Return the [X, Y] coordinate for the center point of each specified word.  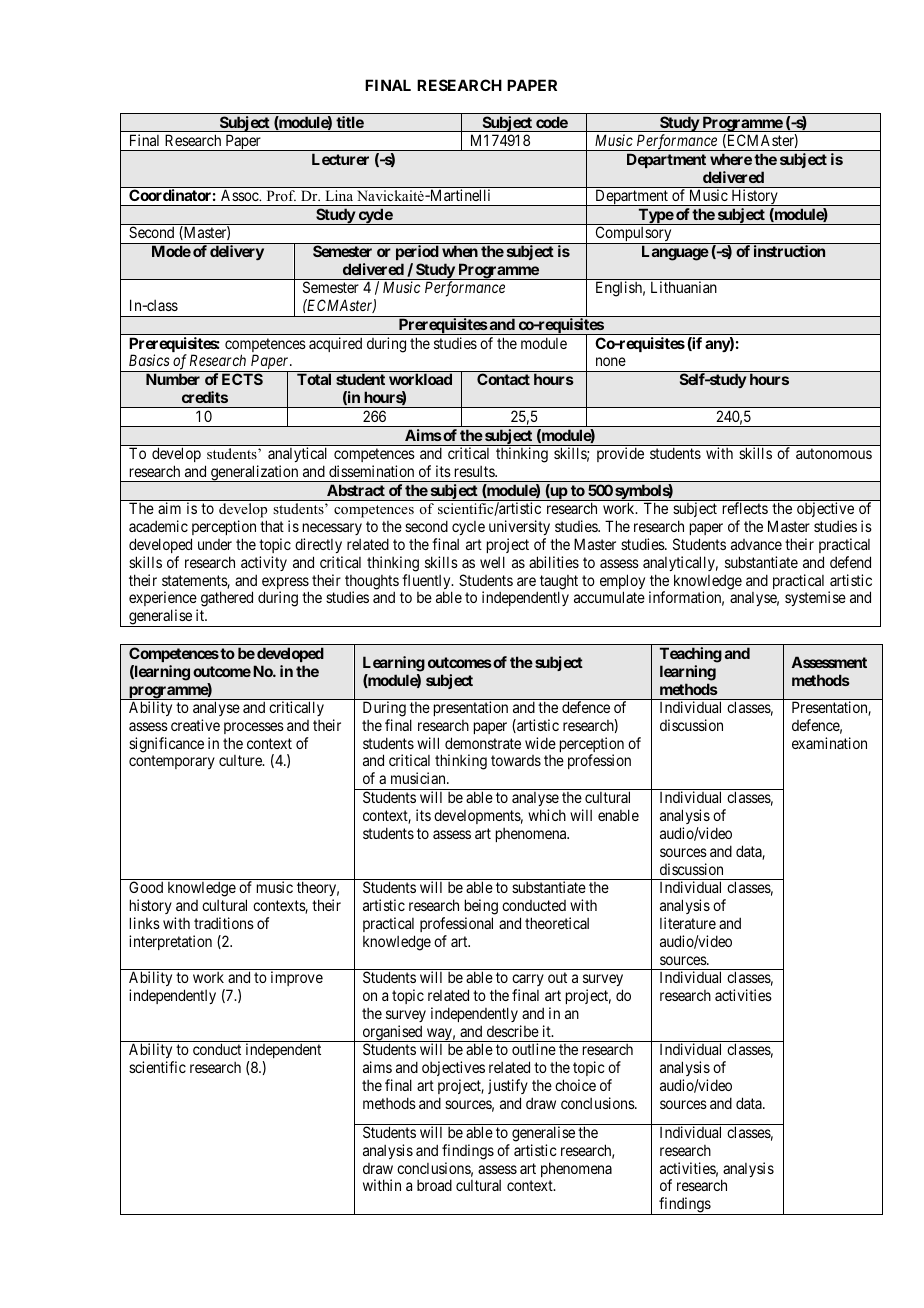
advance [756, 544]
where [731, 159]
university [519, 527]
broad [434, 1185]
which [547, 815]
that [272, 526]
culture [241, 760]
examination [829, 743]
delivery [237, 252]
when [460, 251]
